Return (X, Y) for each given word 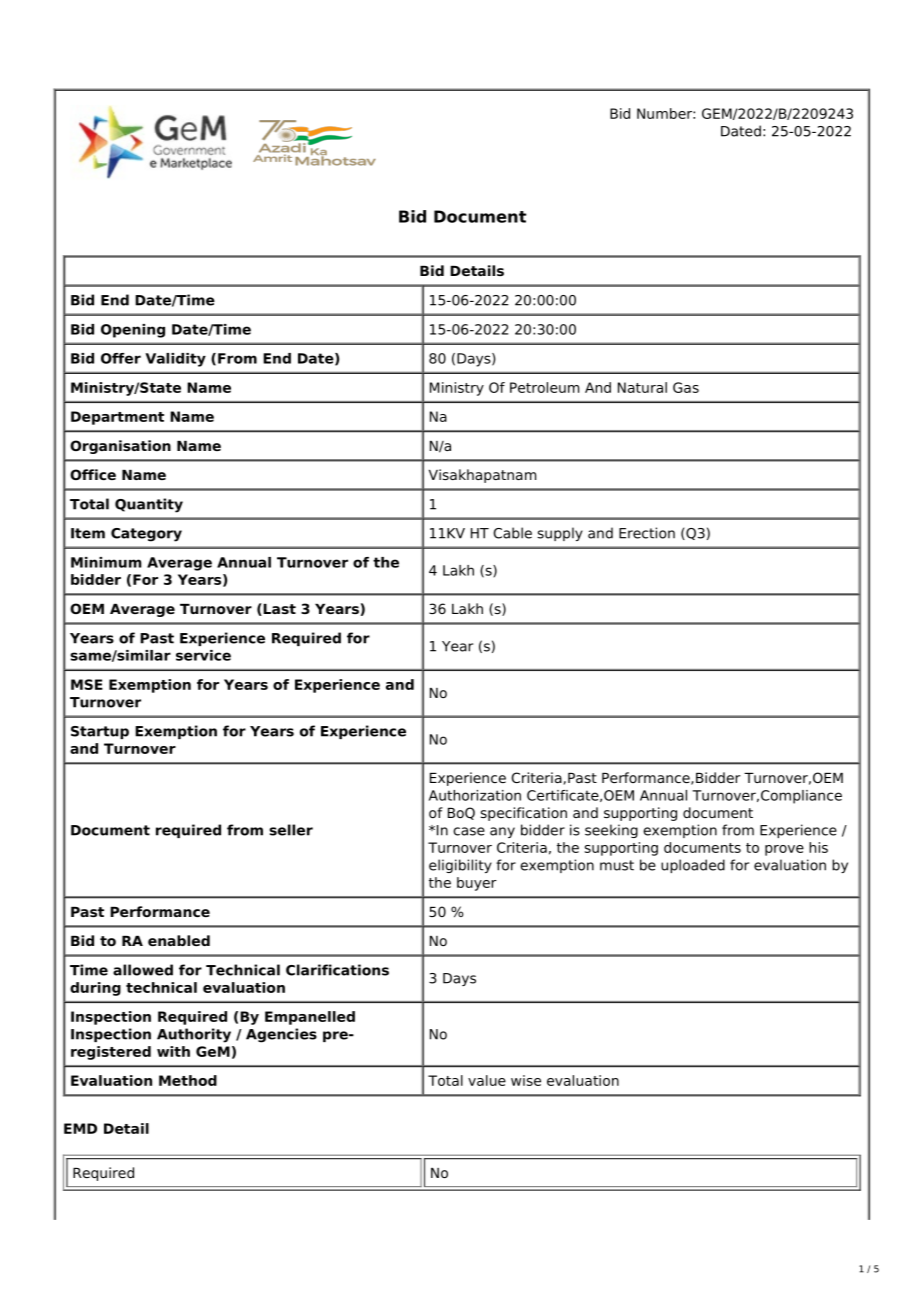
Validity (175, 360)
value (487, 1080)
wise (526, 1080)
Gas (686, 387)
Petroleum (544, 387)
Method (188, 1080)
